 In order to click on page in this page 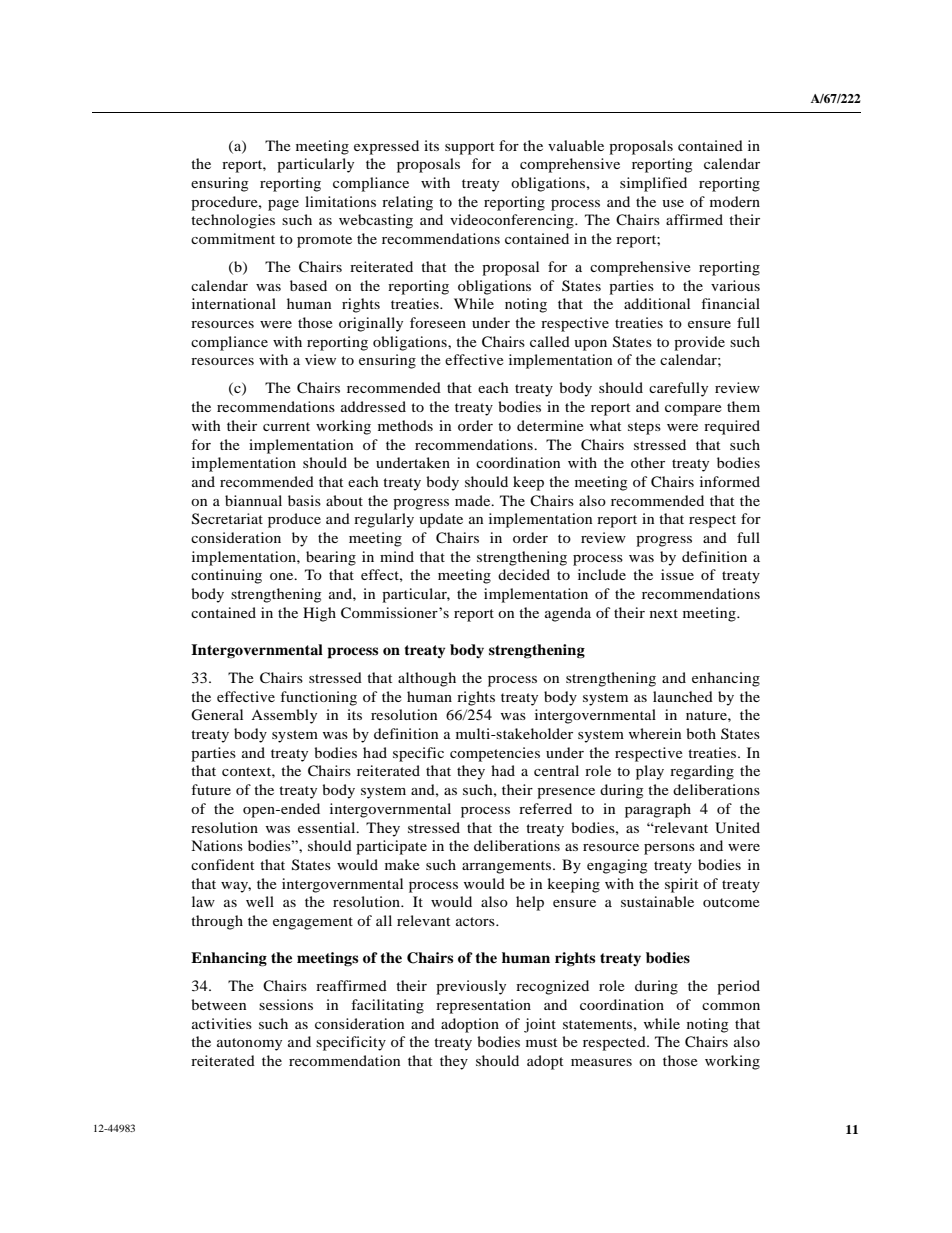, I will do `click(283, 205)`.
